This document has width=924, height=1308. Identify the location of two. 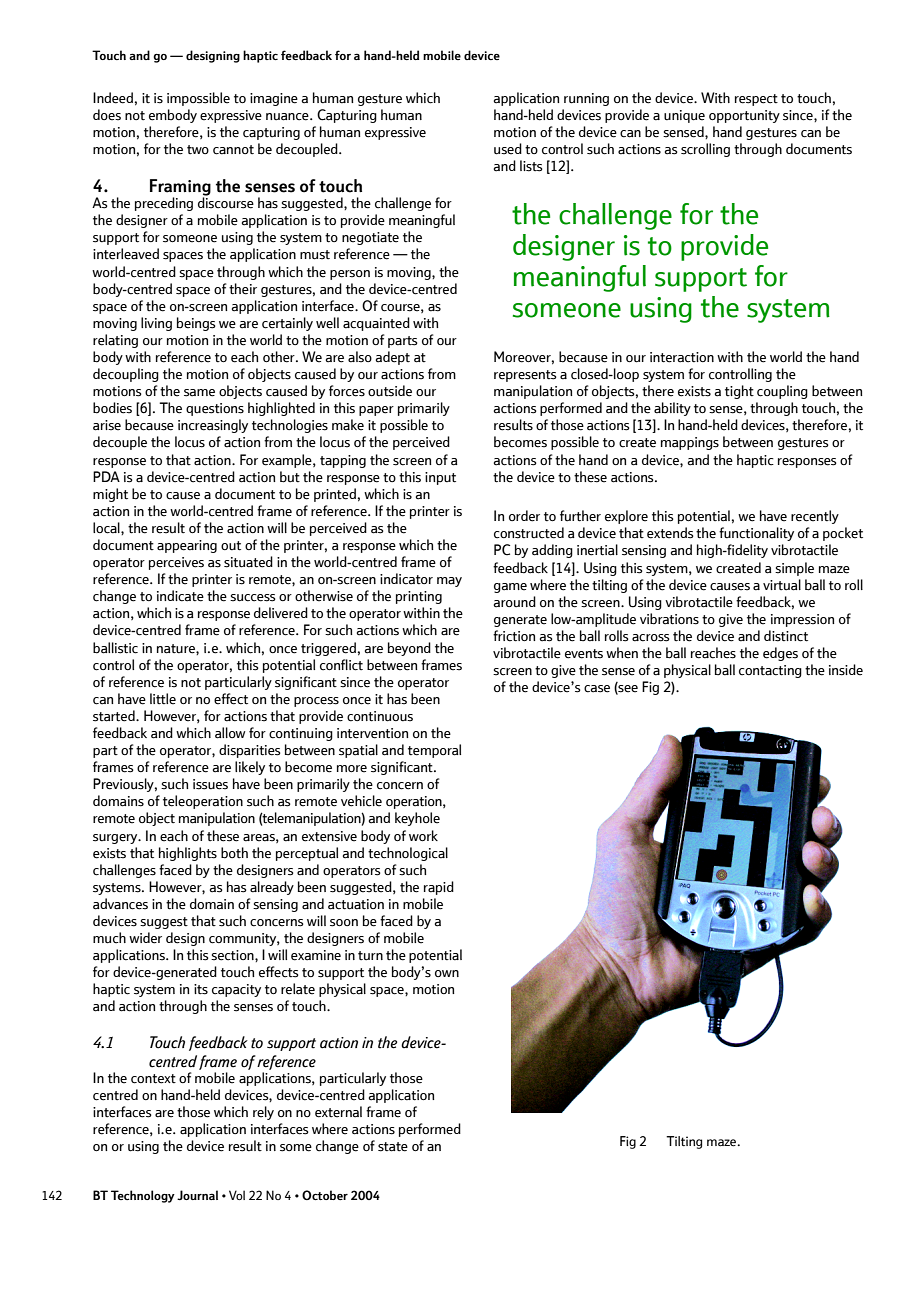
(198, 149).
